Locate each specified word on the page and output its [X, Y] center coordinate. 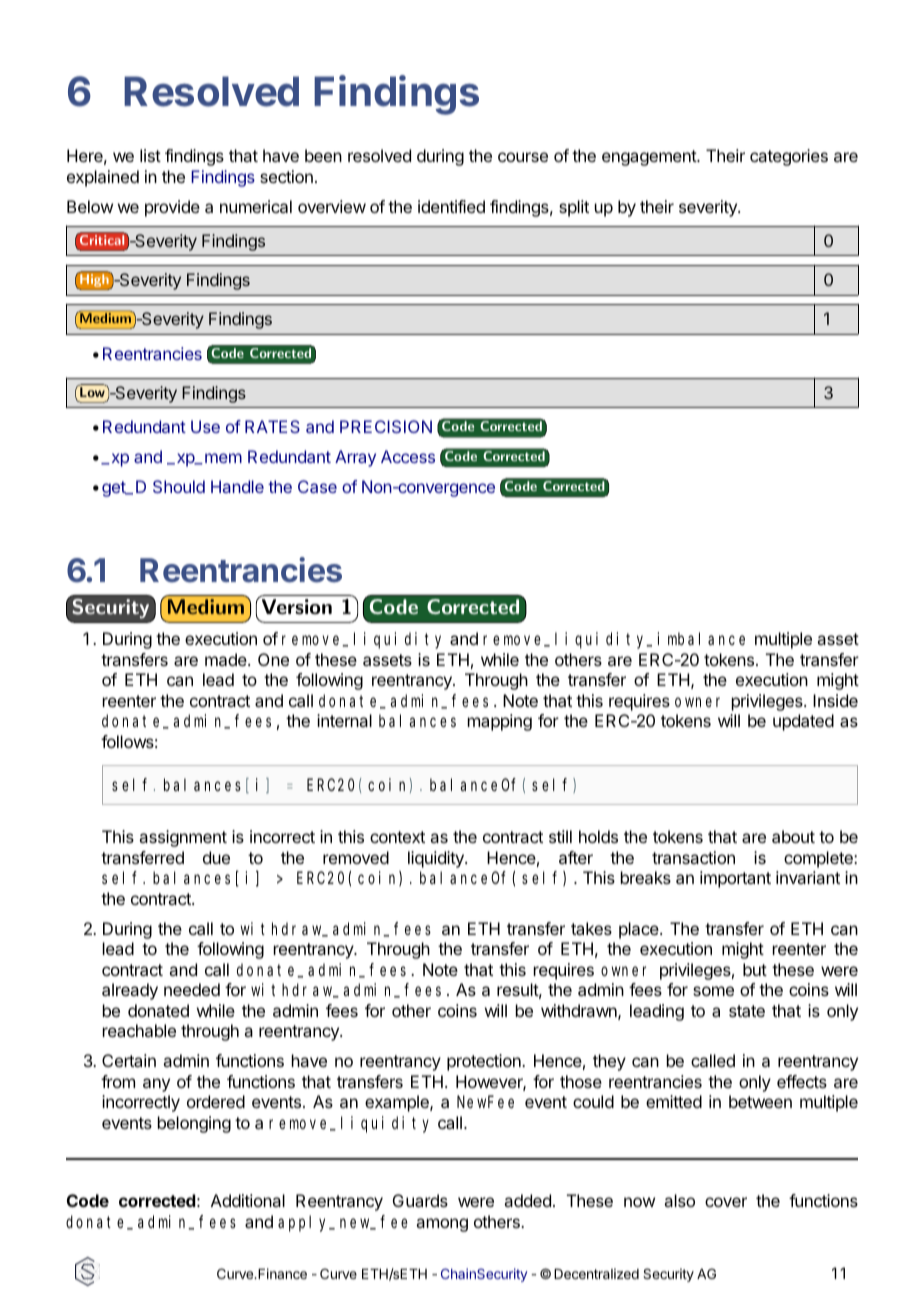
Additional [248, 1200]
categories [789, 157]
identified [451, 206]
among [442, 1225]
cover [726, 1202]
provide [172, 208]
